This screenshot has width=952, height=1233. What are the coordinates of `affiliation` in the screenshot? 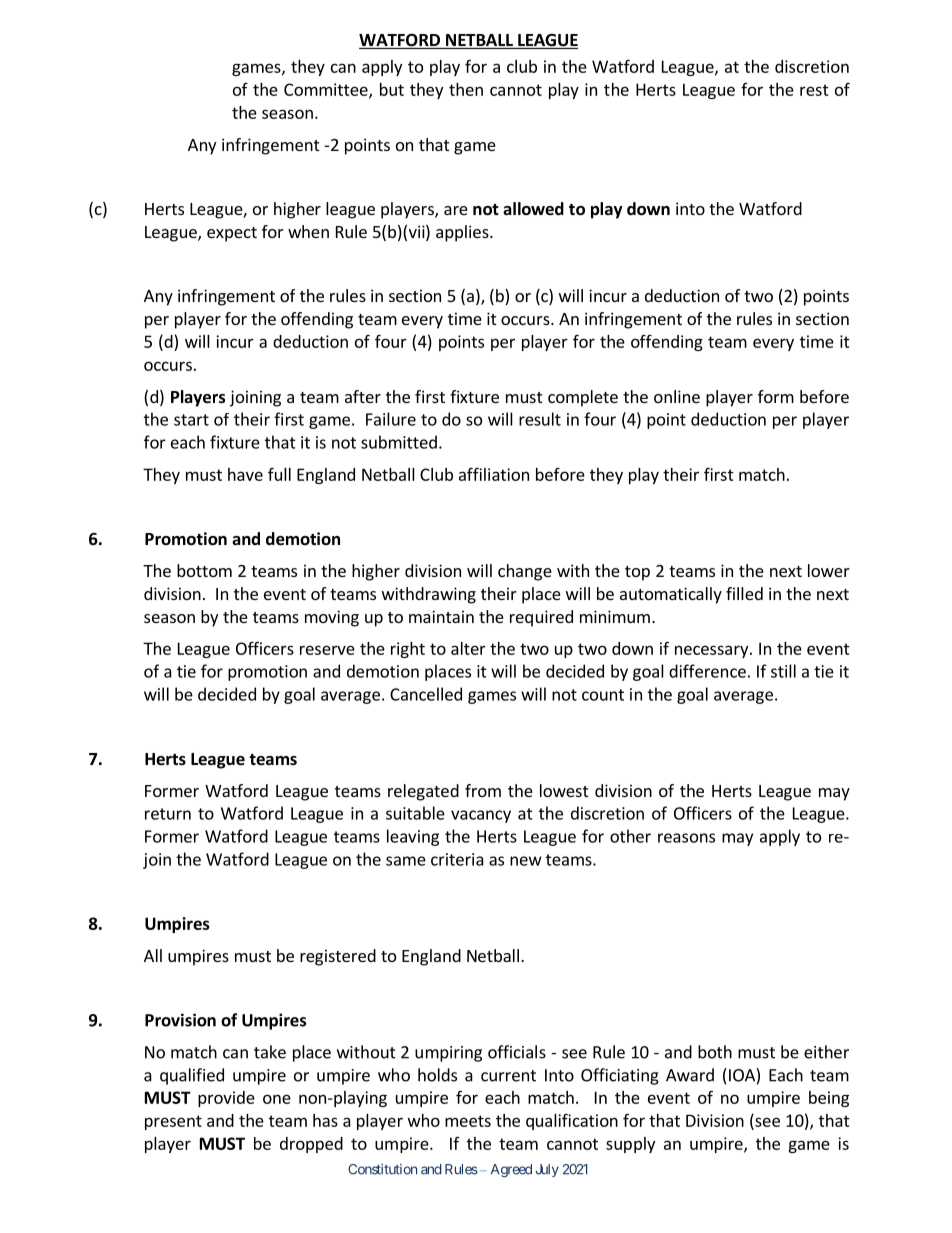 It's located at (494, 474).
